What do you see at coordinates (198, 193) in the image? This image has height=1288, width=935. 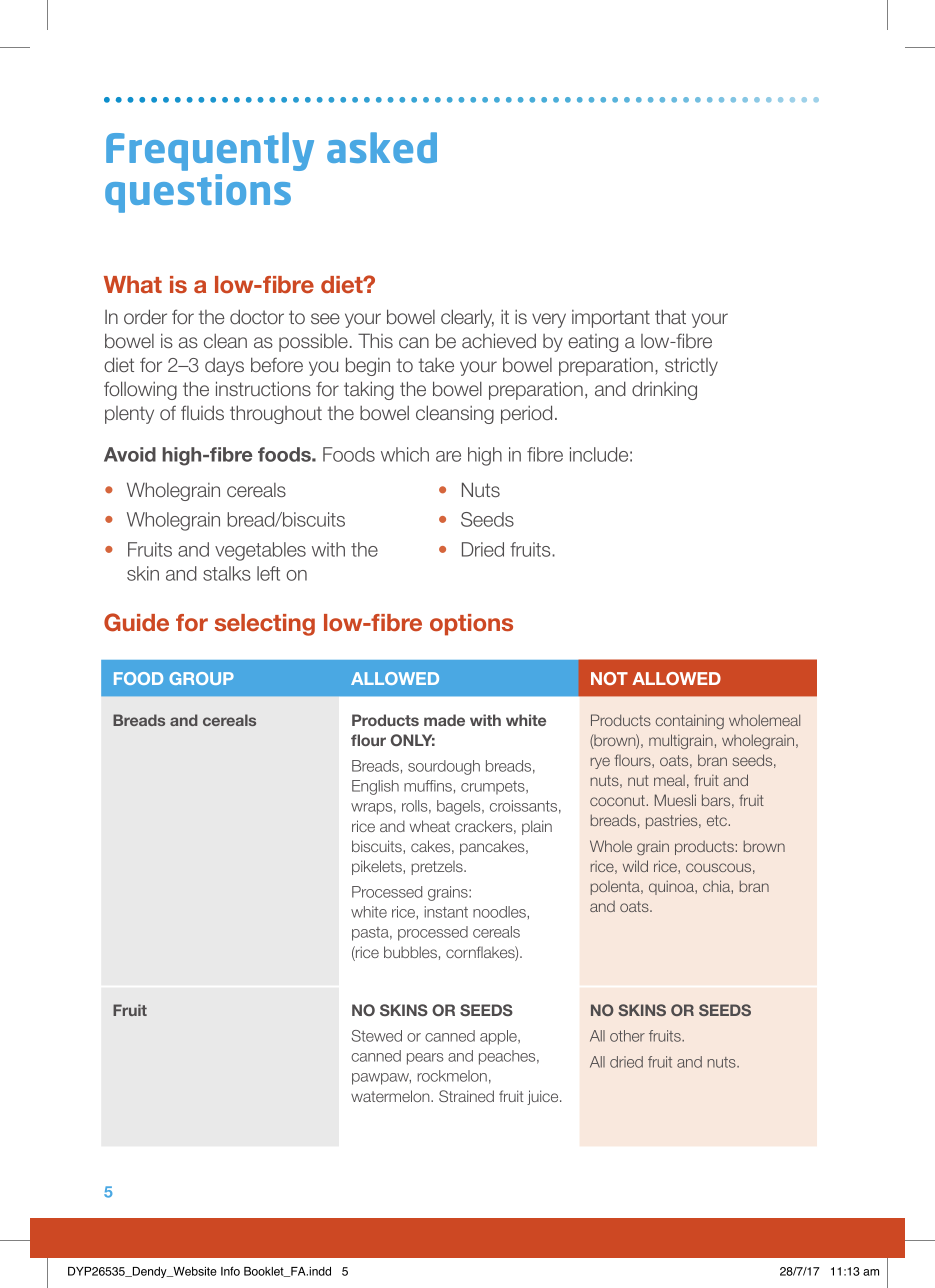 I see `questions` at bounding box center [198, 193].
